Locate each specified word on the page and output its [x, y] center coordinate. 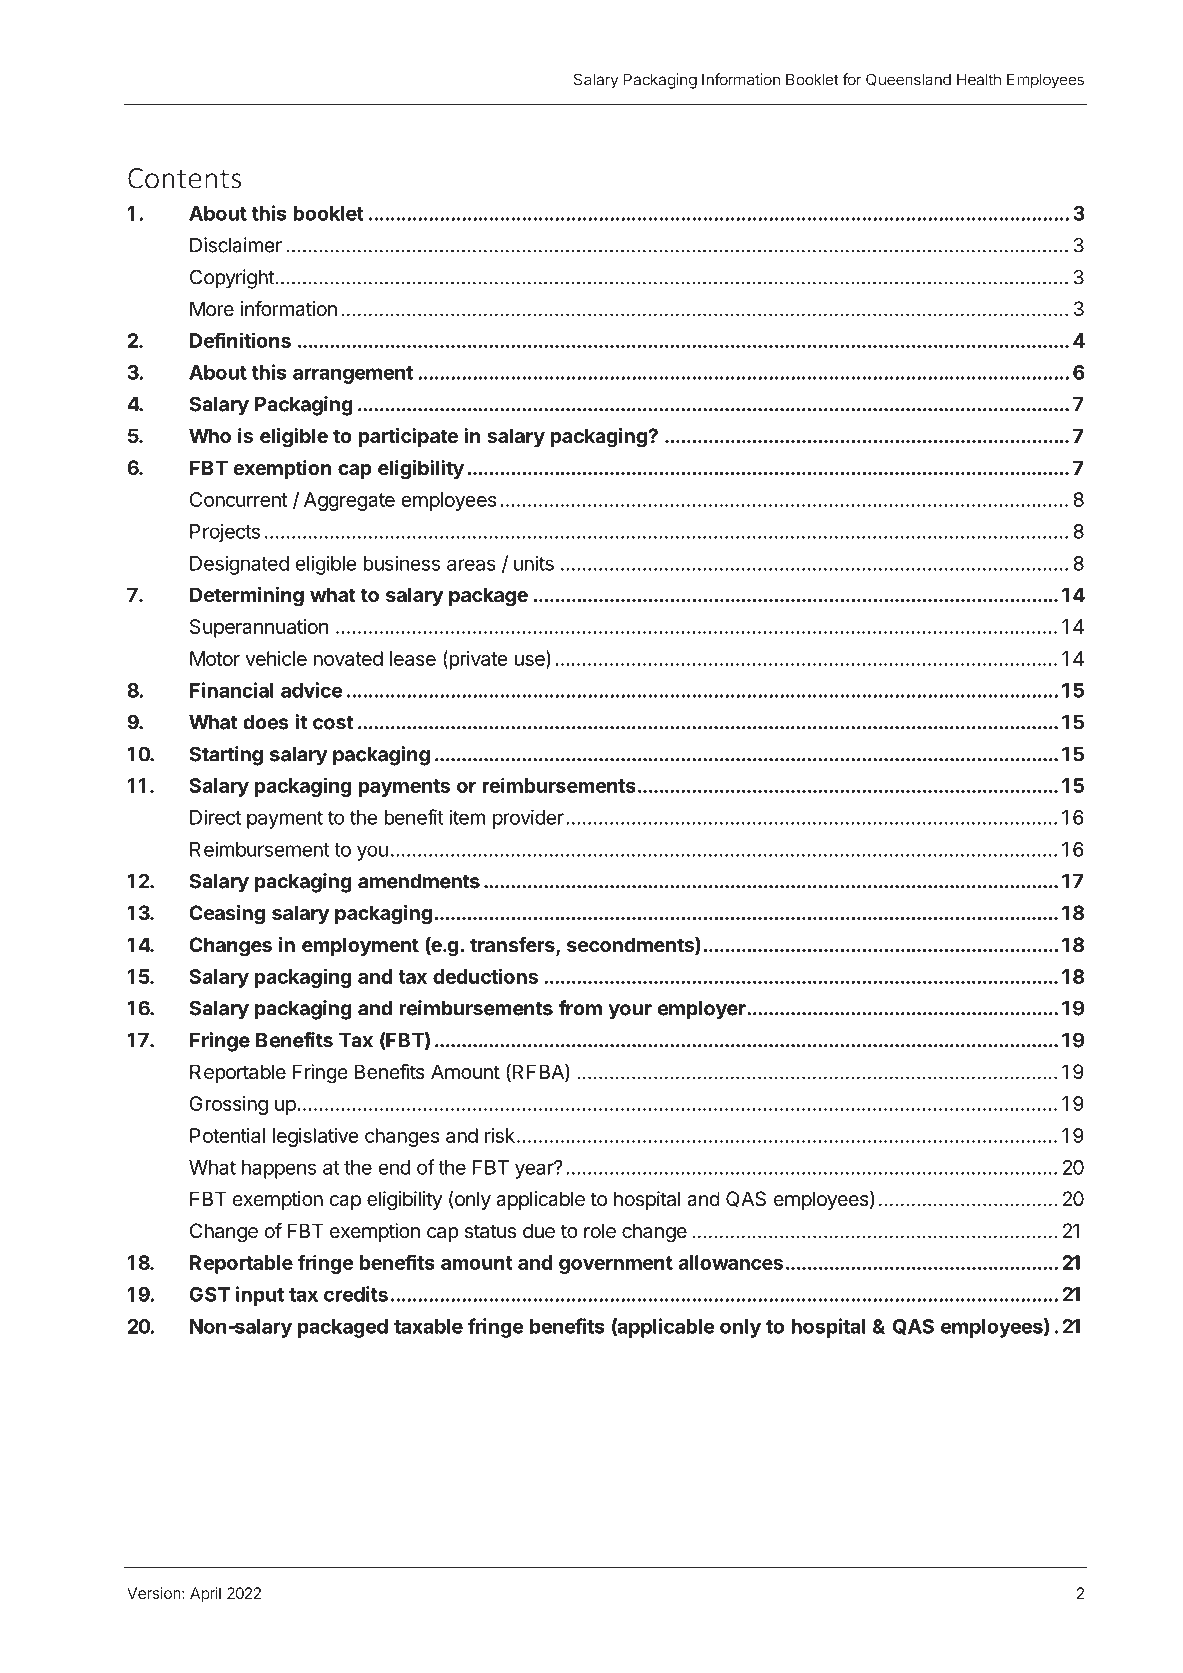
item [467, 817]
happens [279, 1169]
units [534, 563]
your [630, 1012]
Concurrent [238, 499]
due [539, 1231]
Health [979, 79]
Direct [215, 817]
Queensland [908, 80]
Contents [184, 178]
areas [471, 565]
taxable [428, 1326]
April [205, 1595]
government [616, 1265]
